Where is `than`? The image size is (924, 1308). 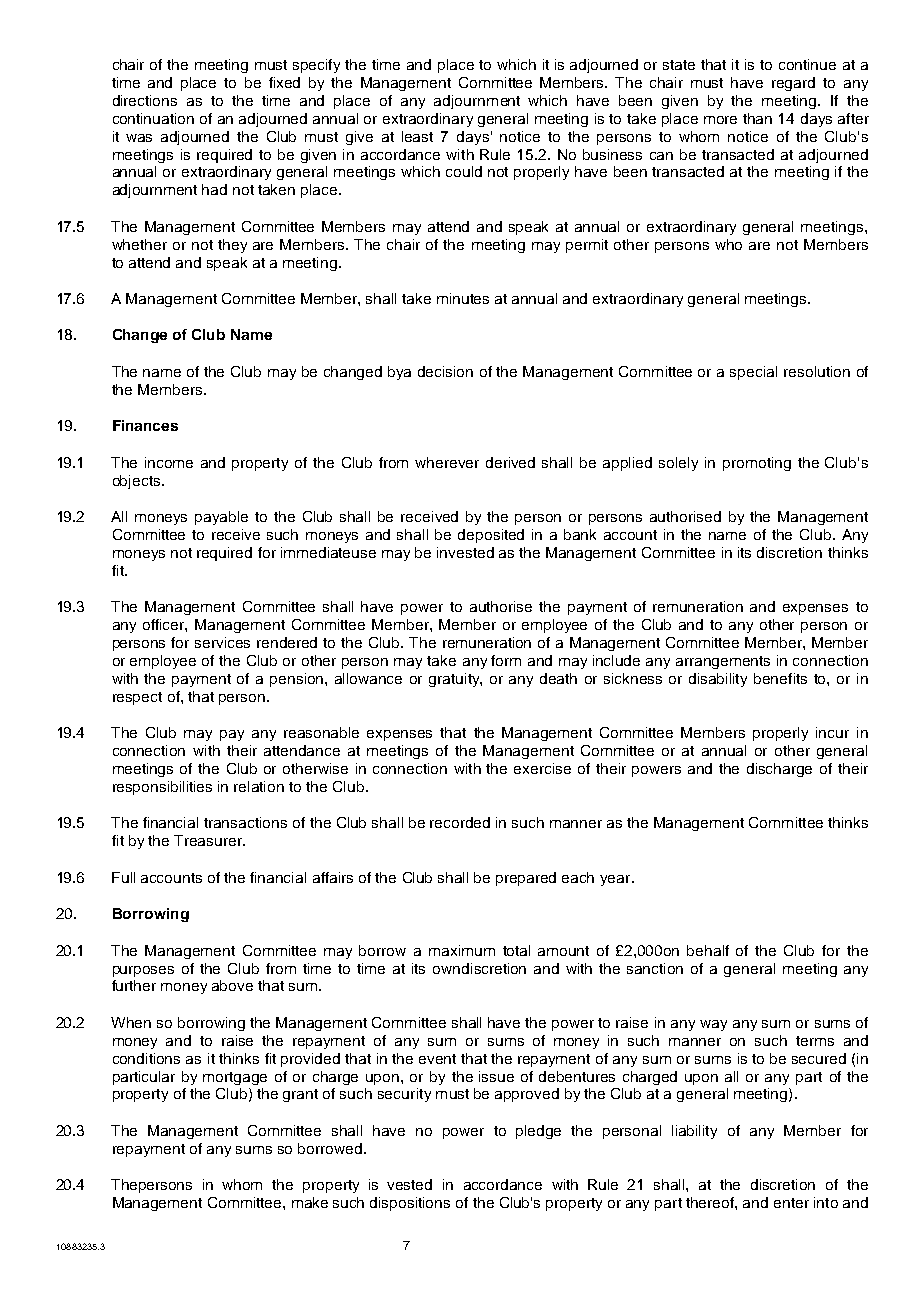 than is located at coordinates (757, 118).
